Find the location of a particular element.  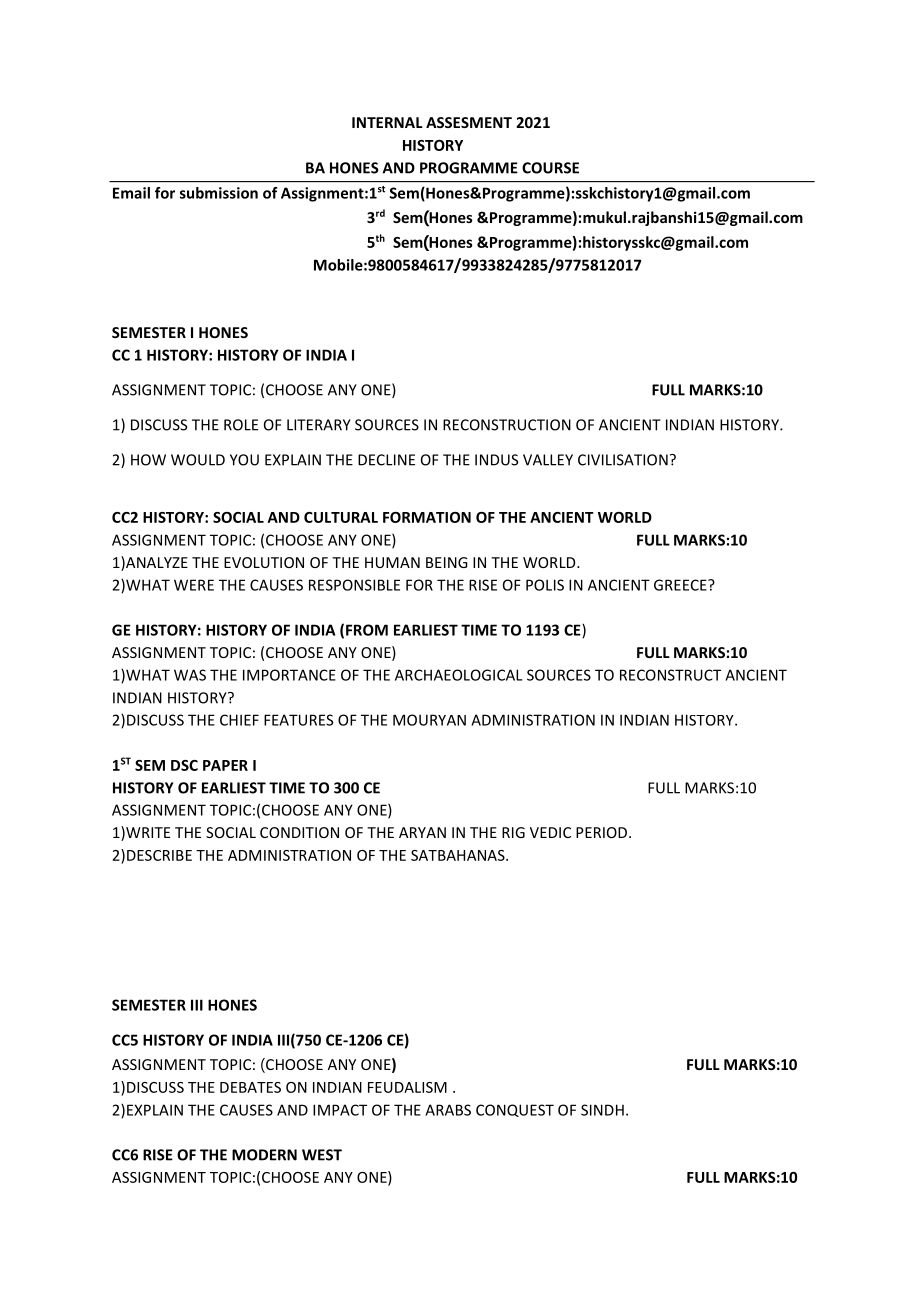

INTERNAL is located at coordinates (387, 122).
